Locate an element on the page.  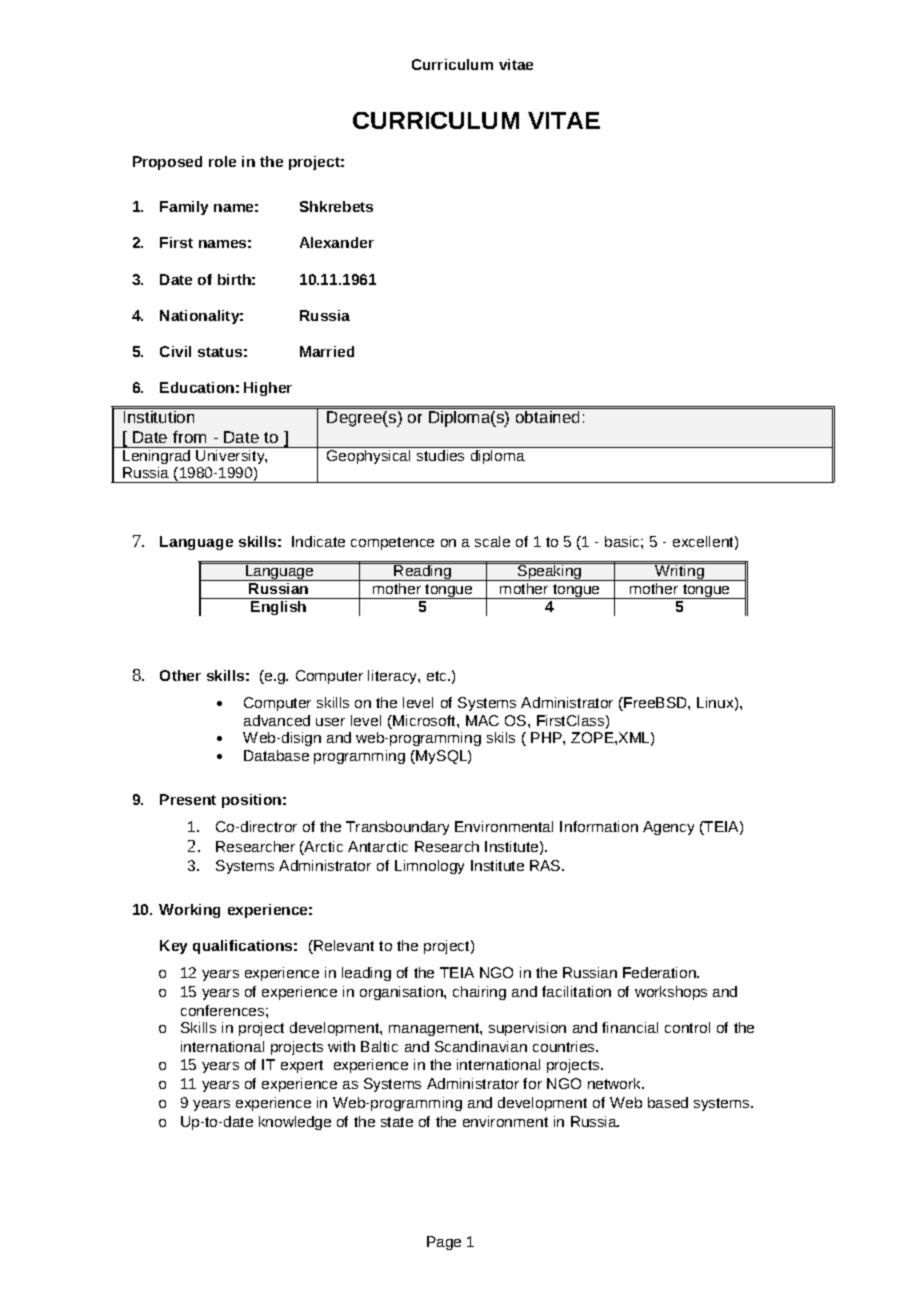
role is located at coordinates (222, 161).
